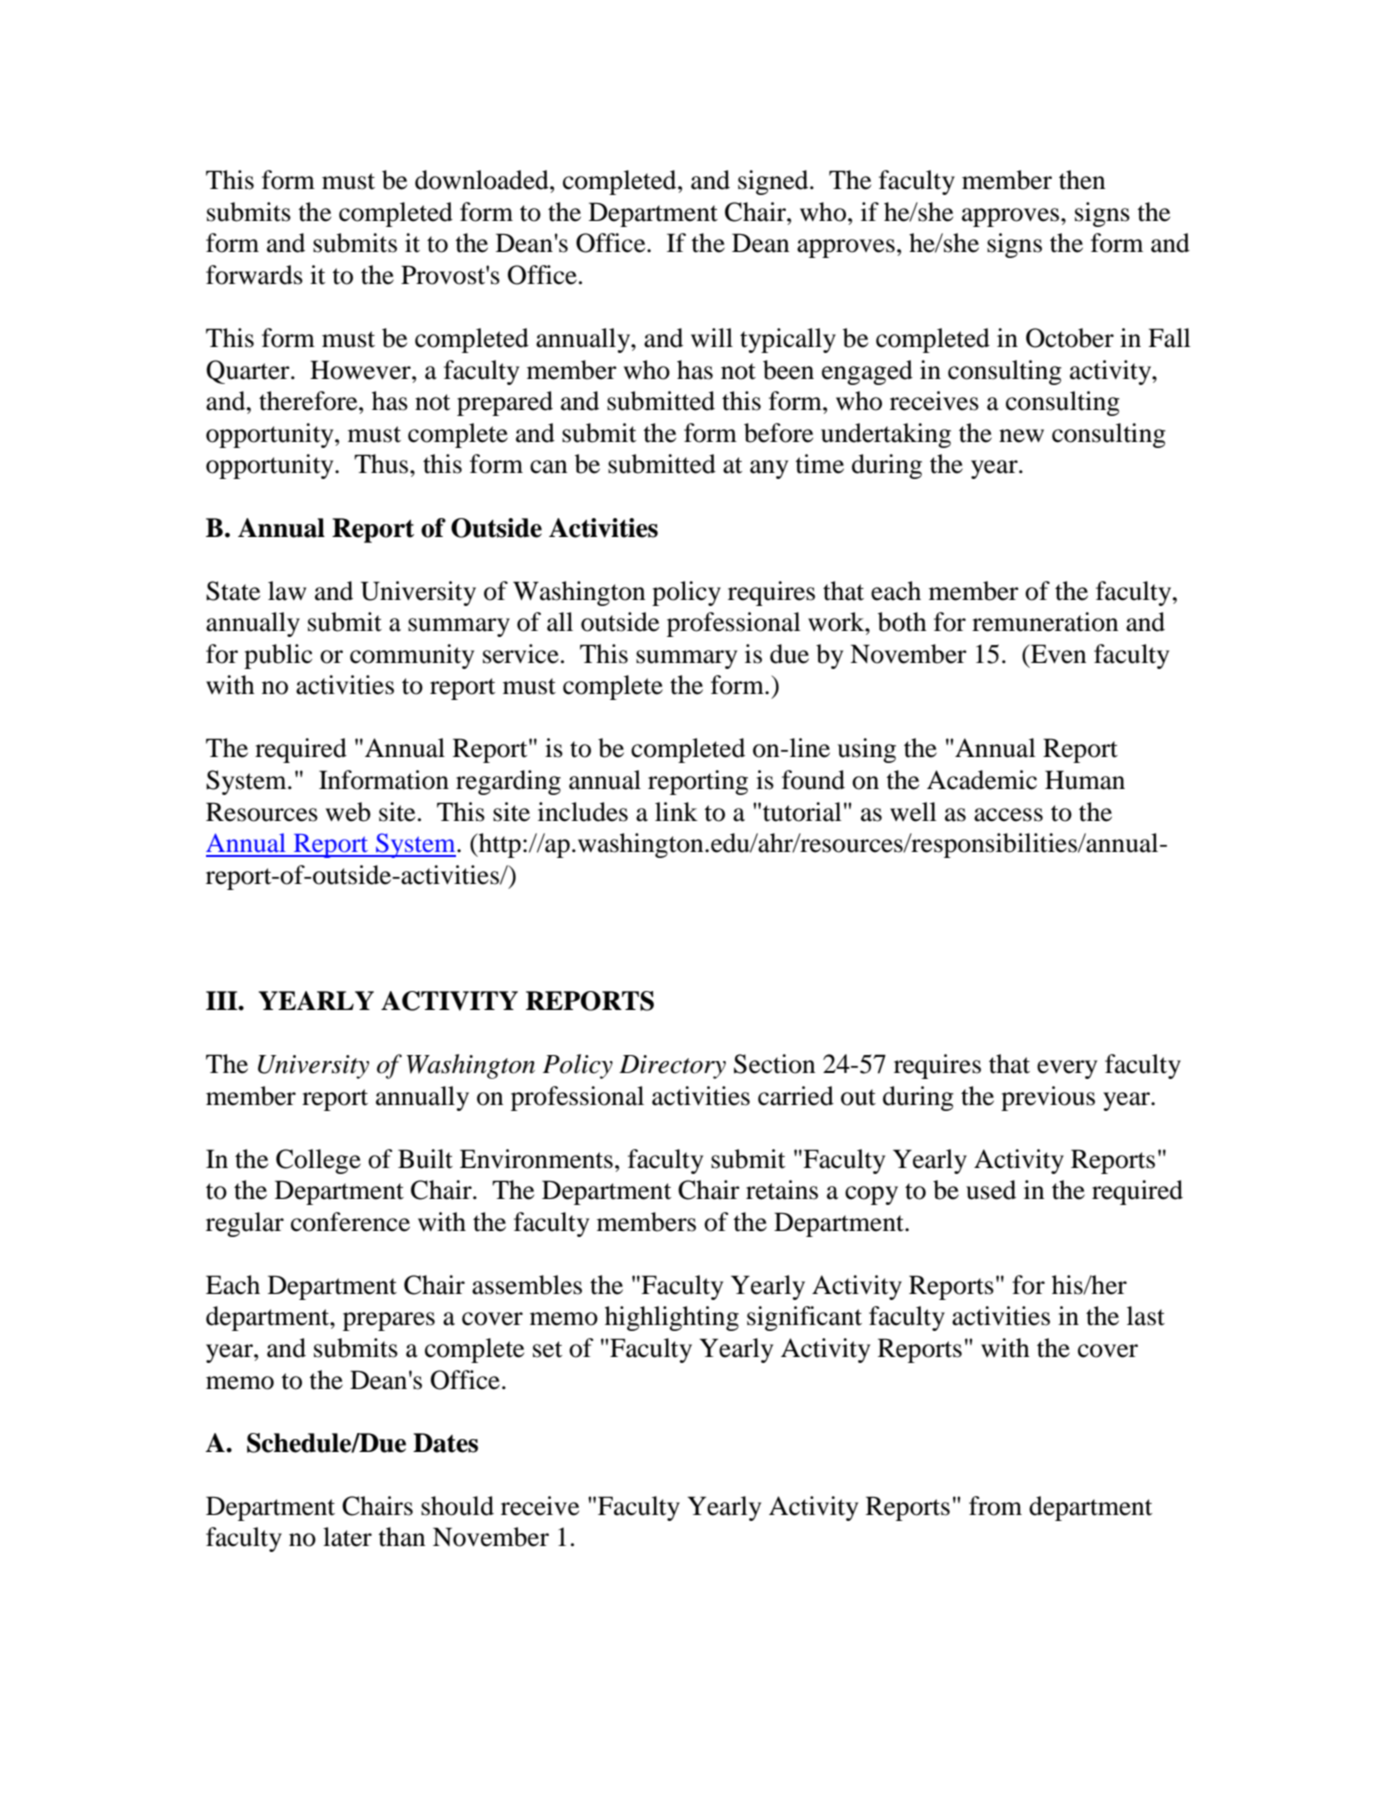 This screenshot has height=1811, width=1400. I want to click on service, so click(521, 654).
